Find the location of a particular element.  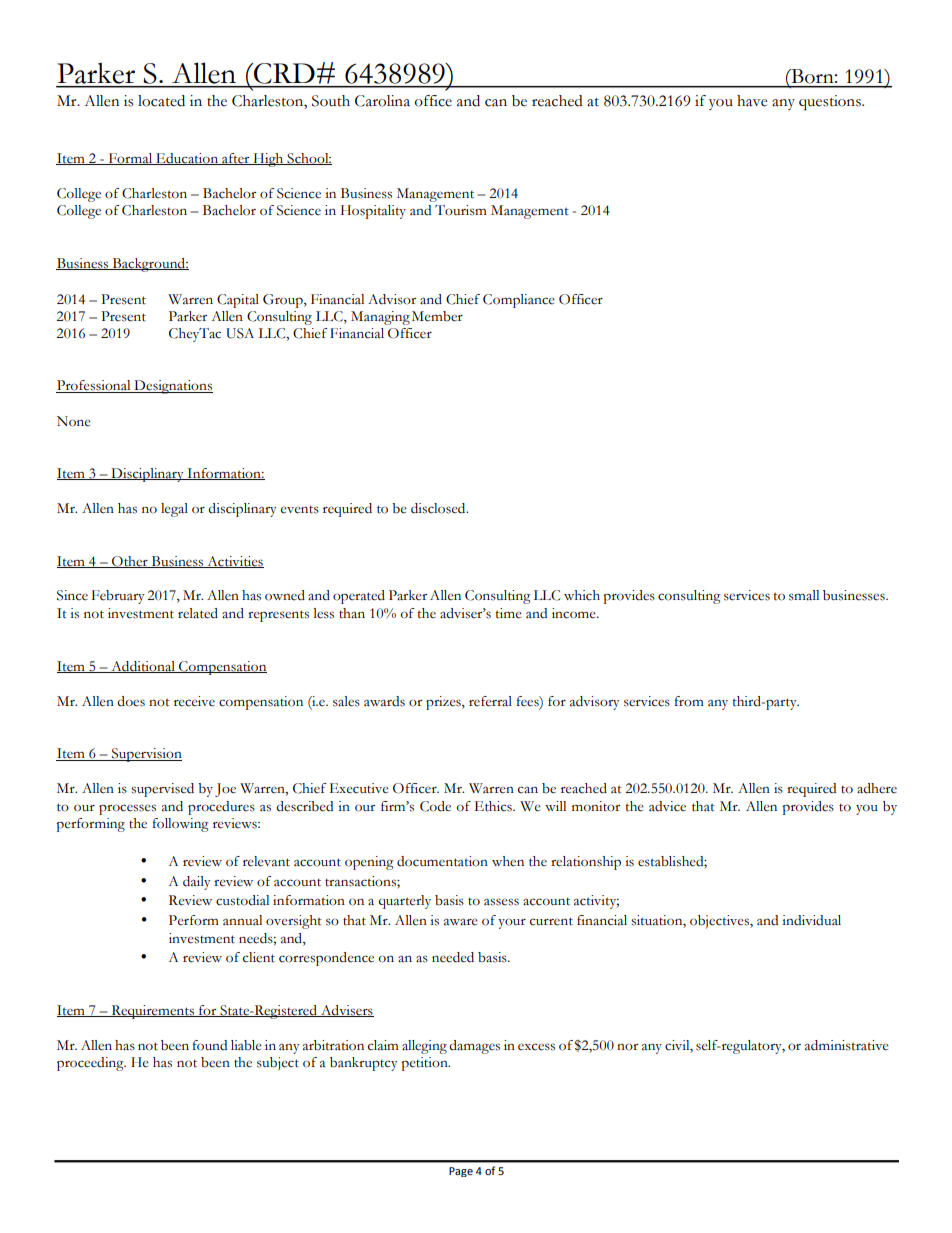

disclosed is located at coordinates (439, 508).
